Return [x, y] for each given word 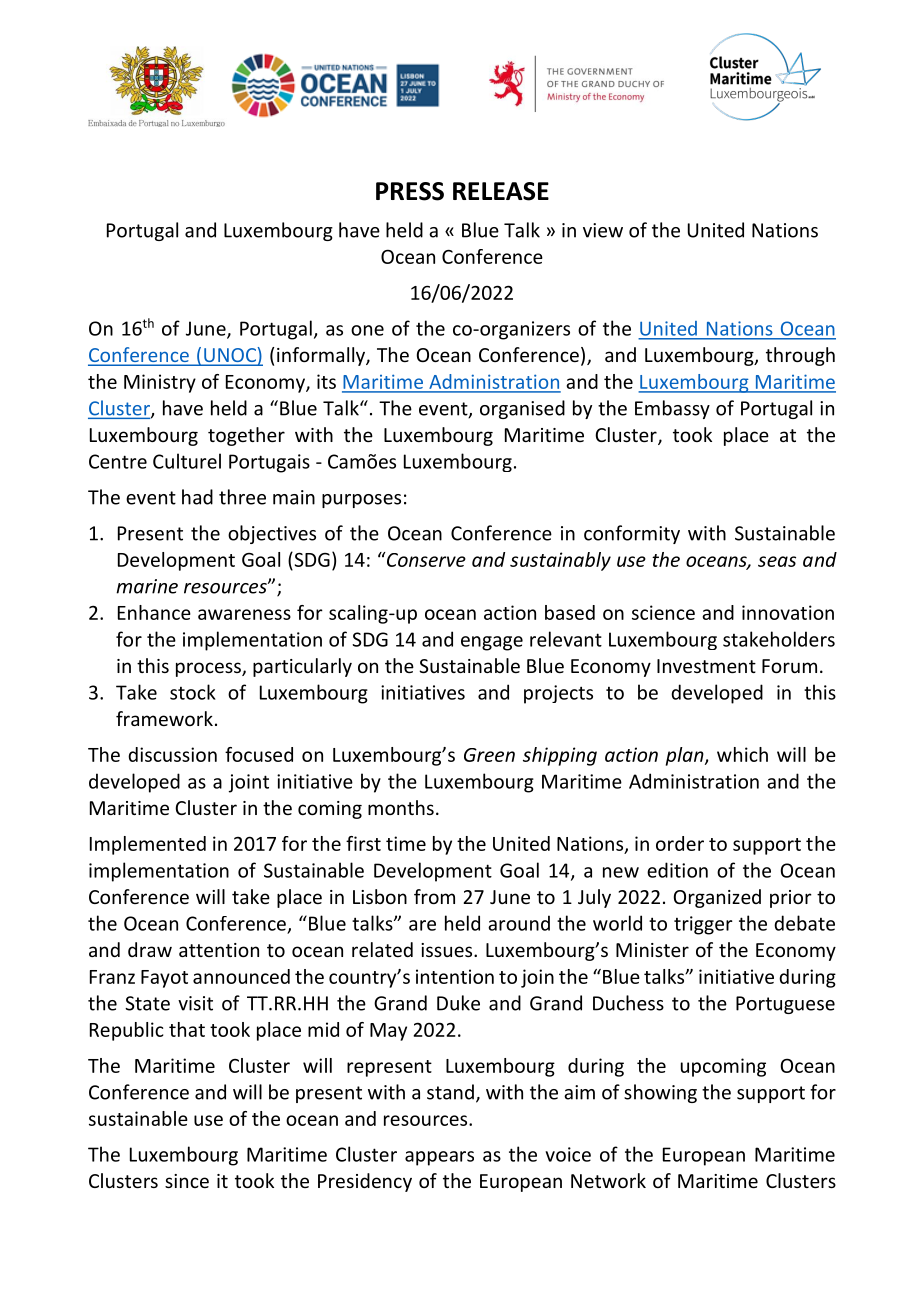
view [603, 230]
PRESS [410, 191]
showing [660, 1093]
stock [193, 692]
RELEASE [501, 191]
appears [439, 1158]
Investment [706, 666]
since [187, 1181]
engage [492, 643]
